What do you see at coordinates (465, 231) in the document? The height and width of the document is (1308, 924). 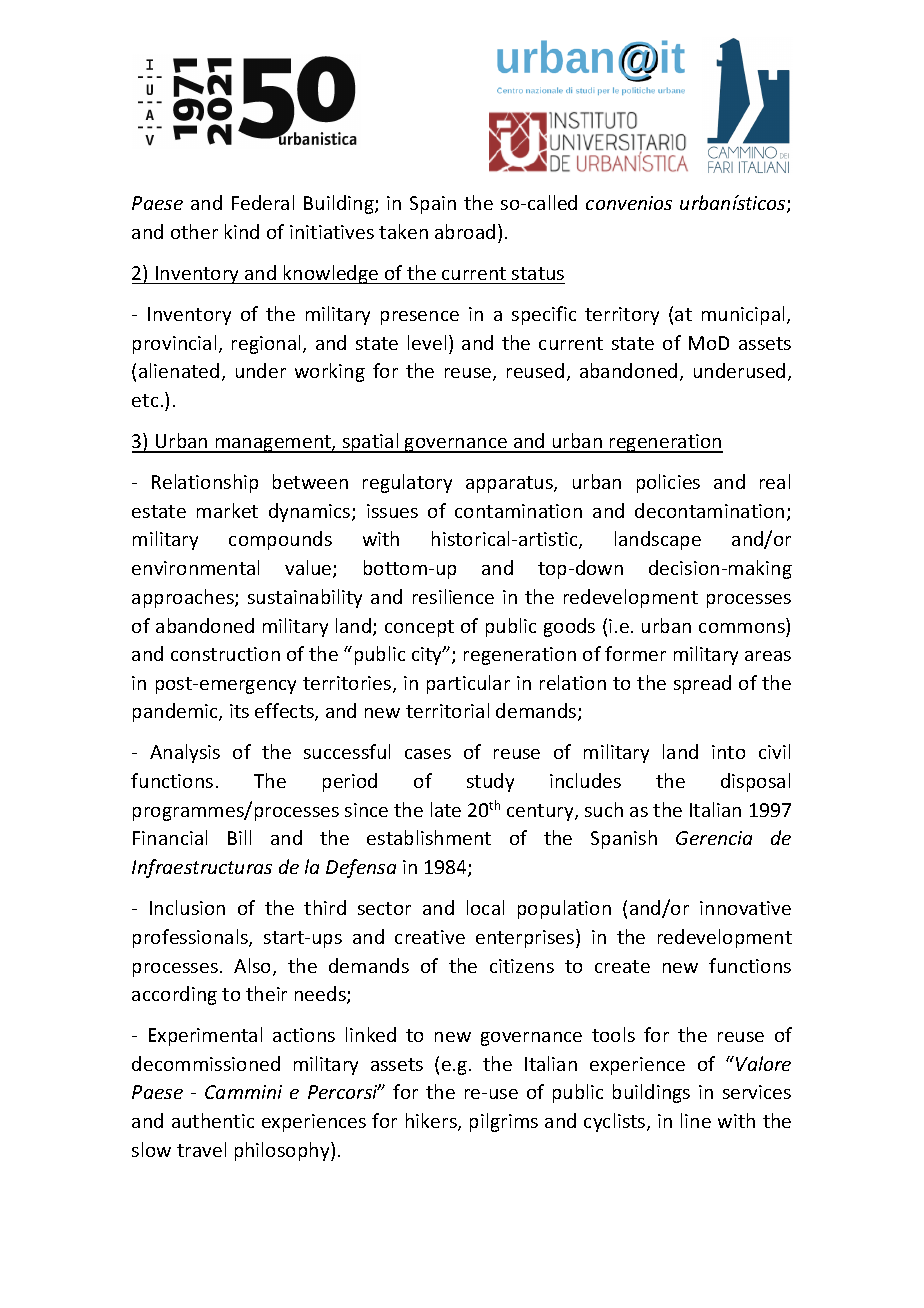 I see `abroad` at bounding box center [465, 231].
